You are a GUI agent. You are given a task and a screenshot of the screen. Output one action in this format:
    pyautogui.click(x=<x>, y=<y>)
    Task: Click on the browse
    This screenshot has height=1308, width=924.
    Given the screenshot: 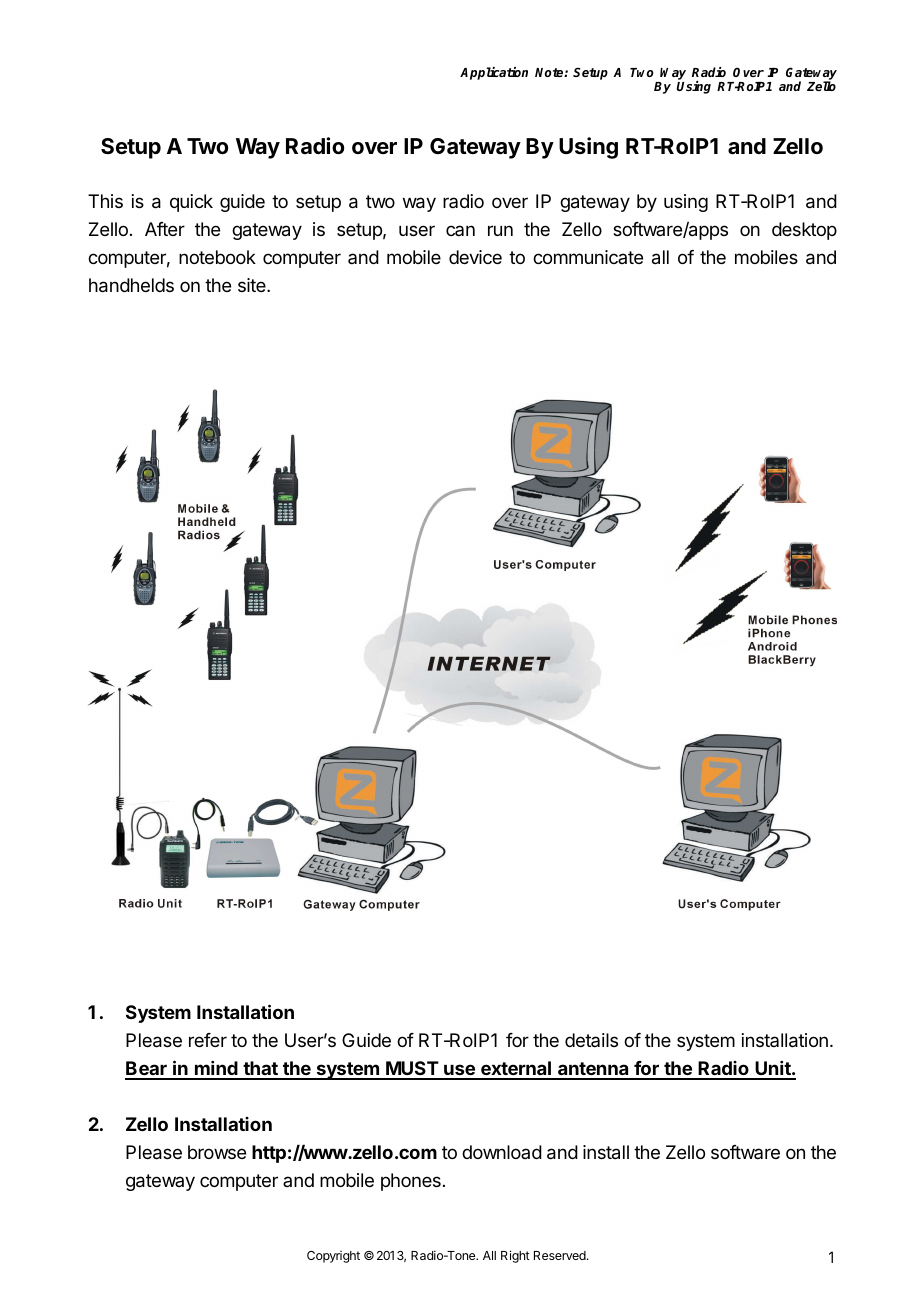 What is the action you would take?
    pyautogui.click(x=217, y=1152)
